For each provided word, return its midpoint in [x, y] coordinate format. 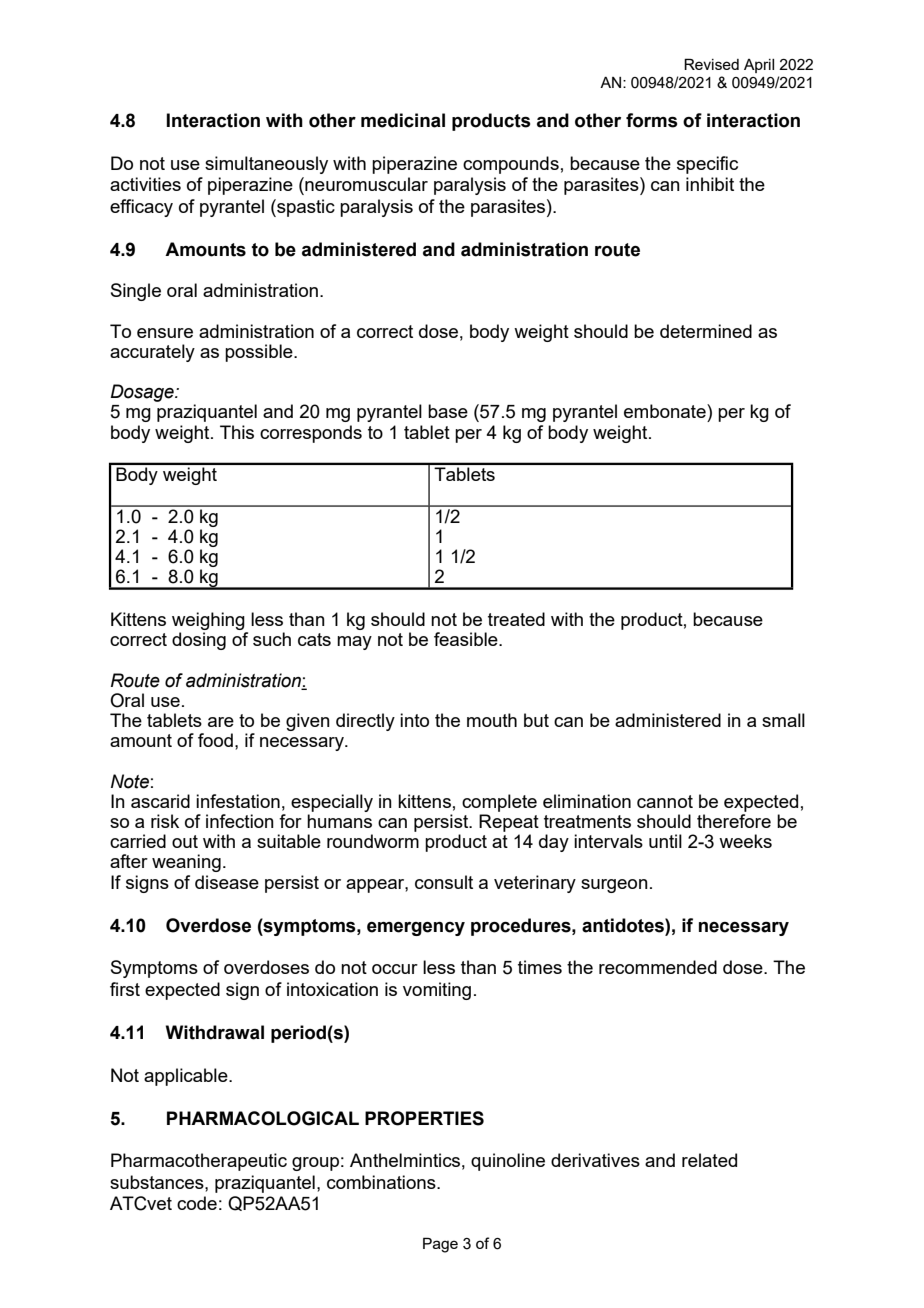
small [783, 720]
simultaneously [266, 165]
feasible [467, 639]
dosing [199, 641]
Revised [711, 64]
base [448, 411]
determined [706, 331]
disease [227, 882]
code [197, 1203]
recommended [658, 967]
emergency [416, 929]
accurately [152, 353]
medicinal [403, 120]
